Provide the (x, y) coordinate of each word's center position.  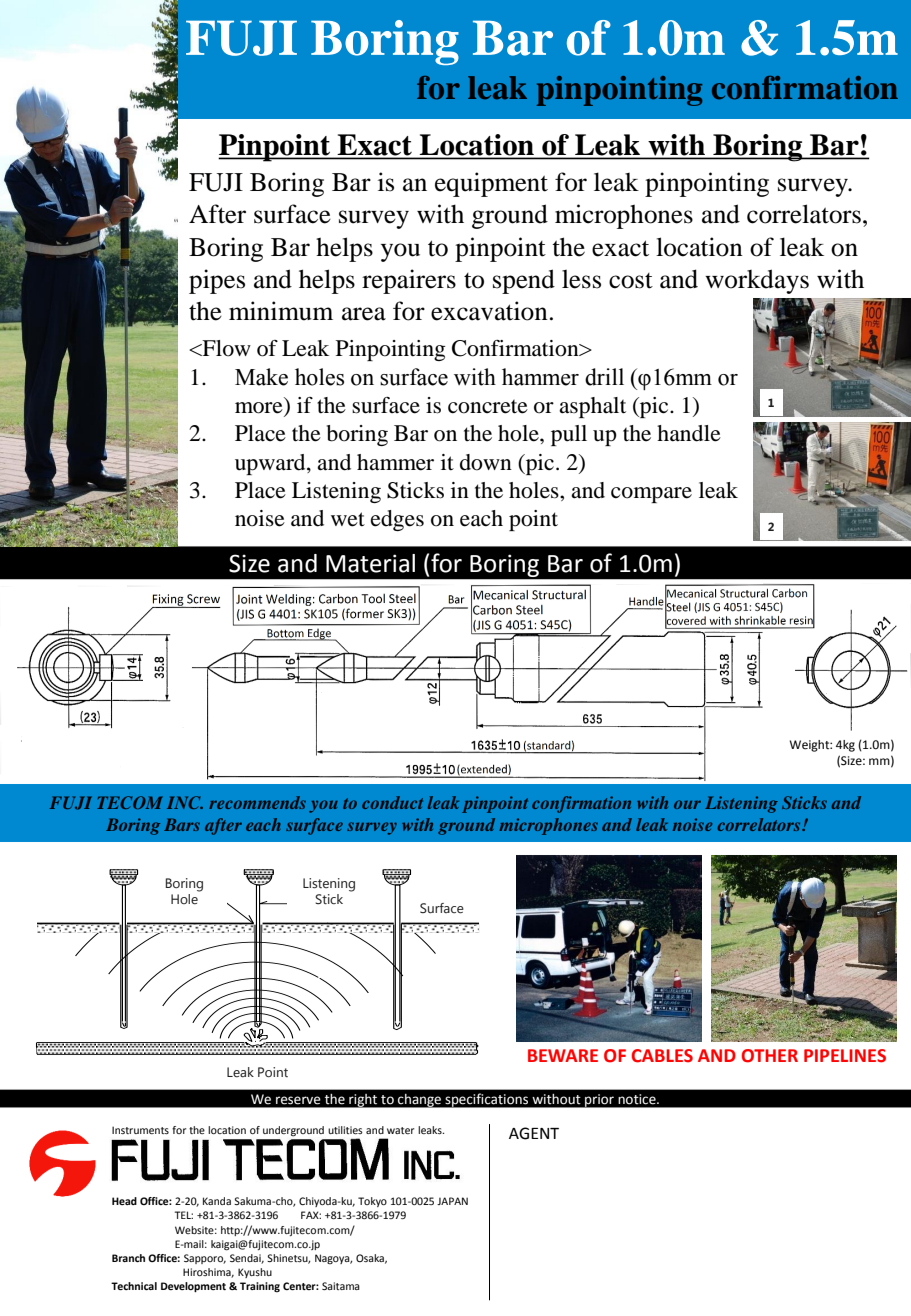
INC (185, 802)
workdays (757, 281)
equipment (491, 184)
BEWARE (563, 1055)
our (687, 804)
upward (271, 464)
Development (193, 1287)
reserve (298, 1100)
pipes (217, 281)
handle (689, 433)
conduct (392, 802)
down (486, 462)
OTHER (770, 1056)
